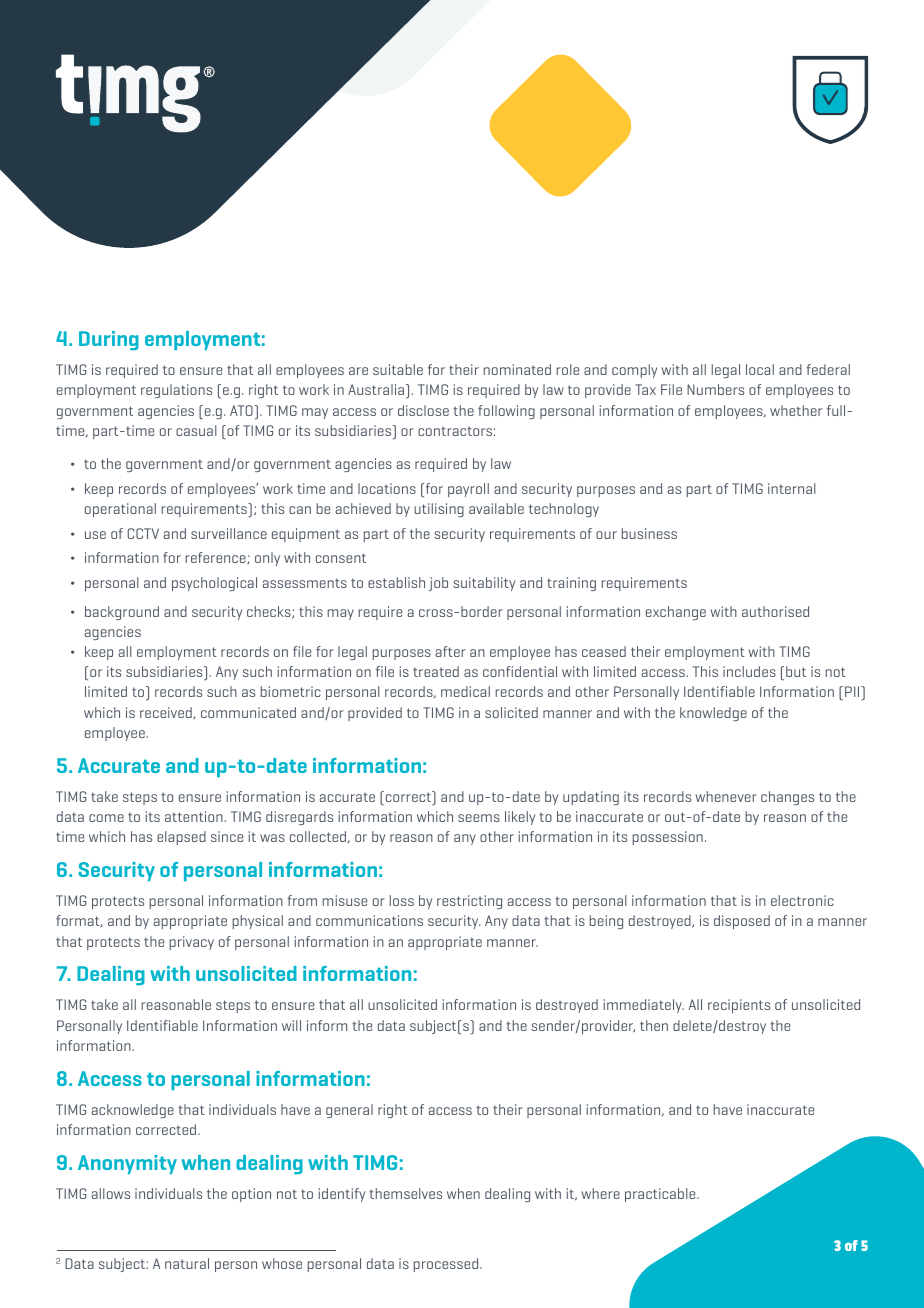  What do you see at coordinates (479, 818) in the screenshot?
I see `seems` at bounding box center [479, 818].
